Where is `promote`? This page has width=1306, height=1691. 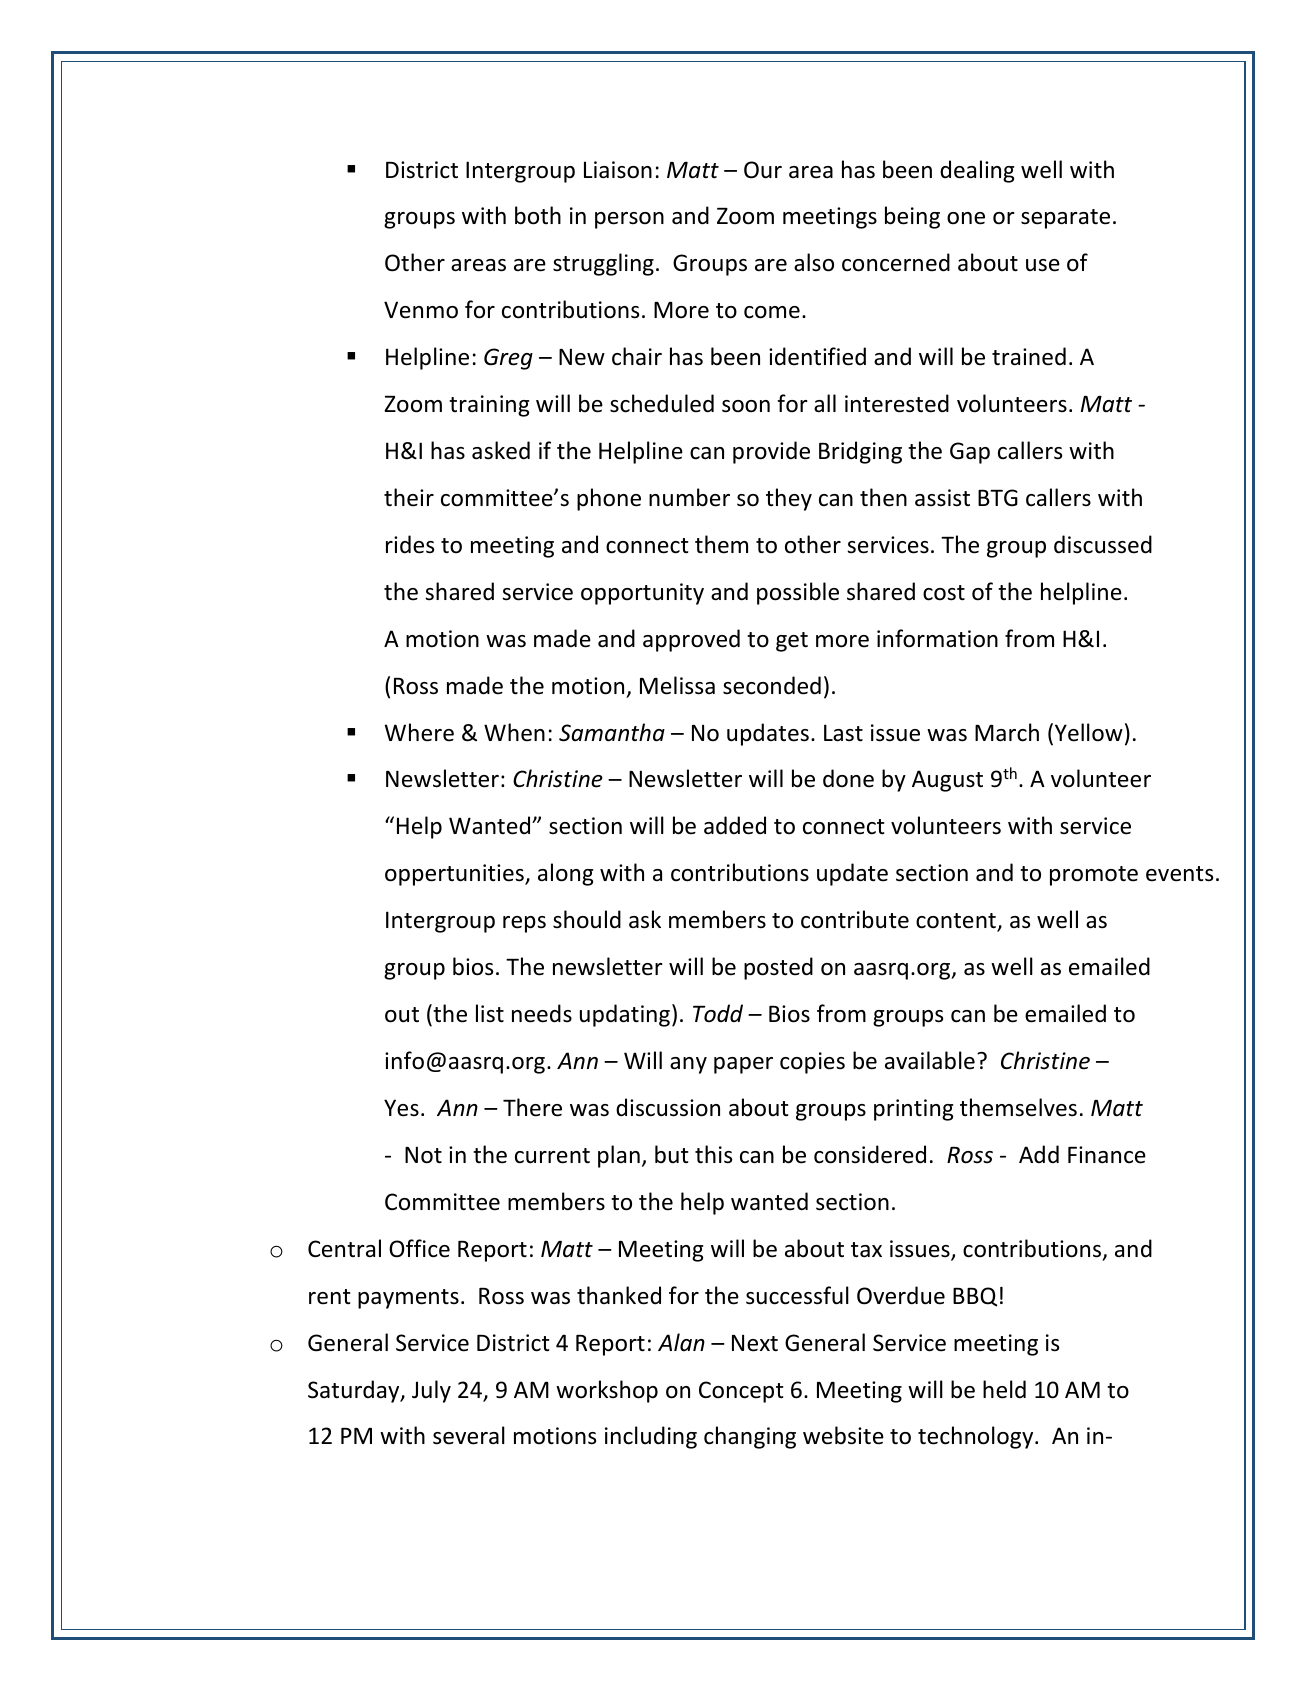
promote is located at coordinates (1094, 876).
